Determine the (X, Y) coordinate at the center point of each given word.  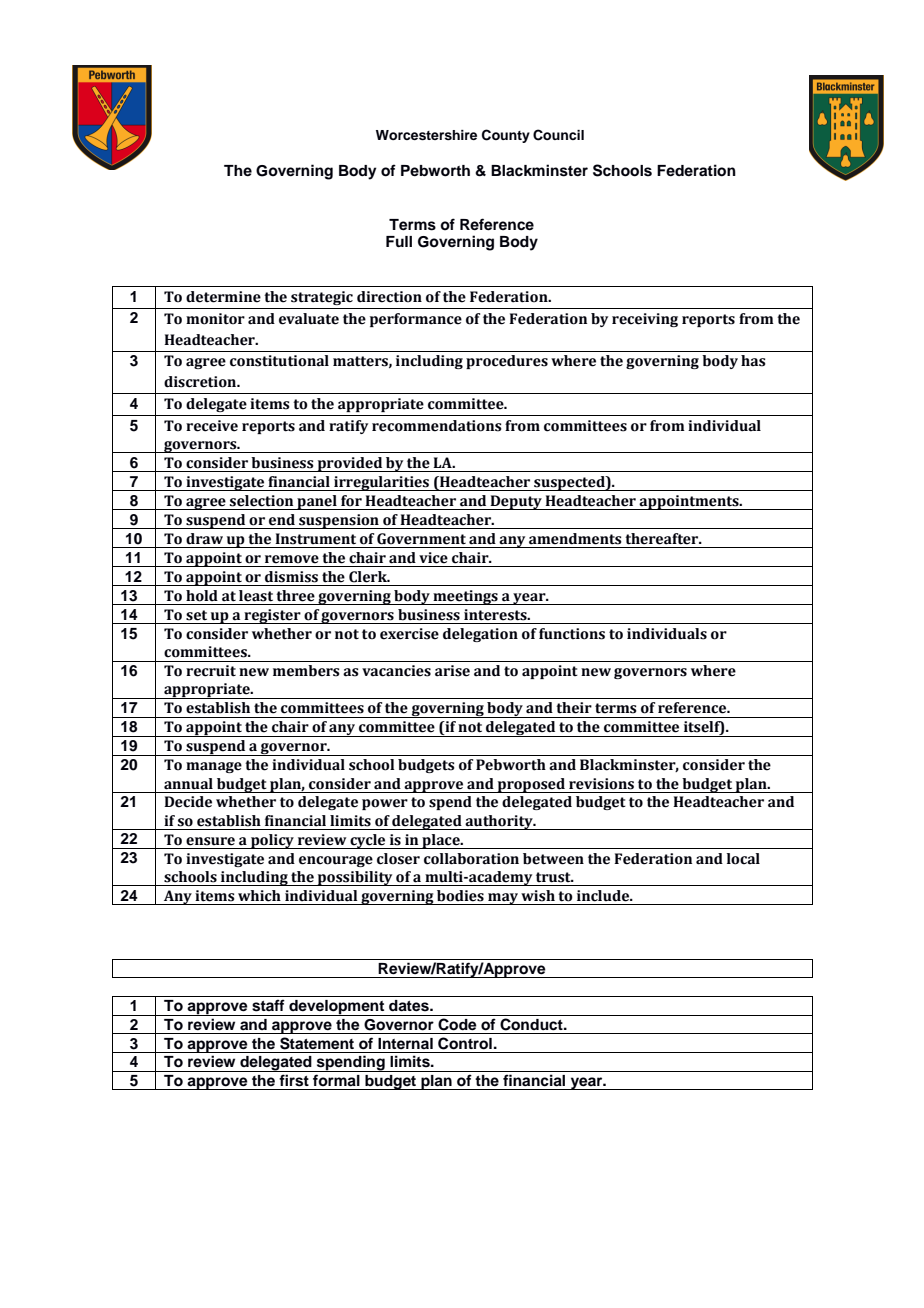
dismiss (291, 577)
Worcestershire (426, 135)
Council (558, 135)
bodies (460, 896)
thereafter (663, 539)
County (506, 136)
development (337, 1008)
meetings (465, 597)
